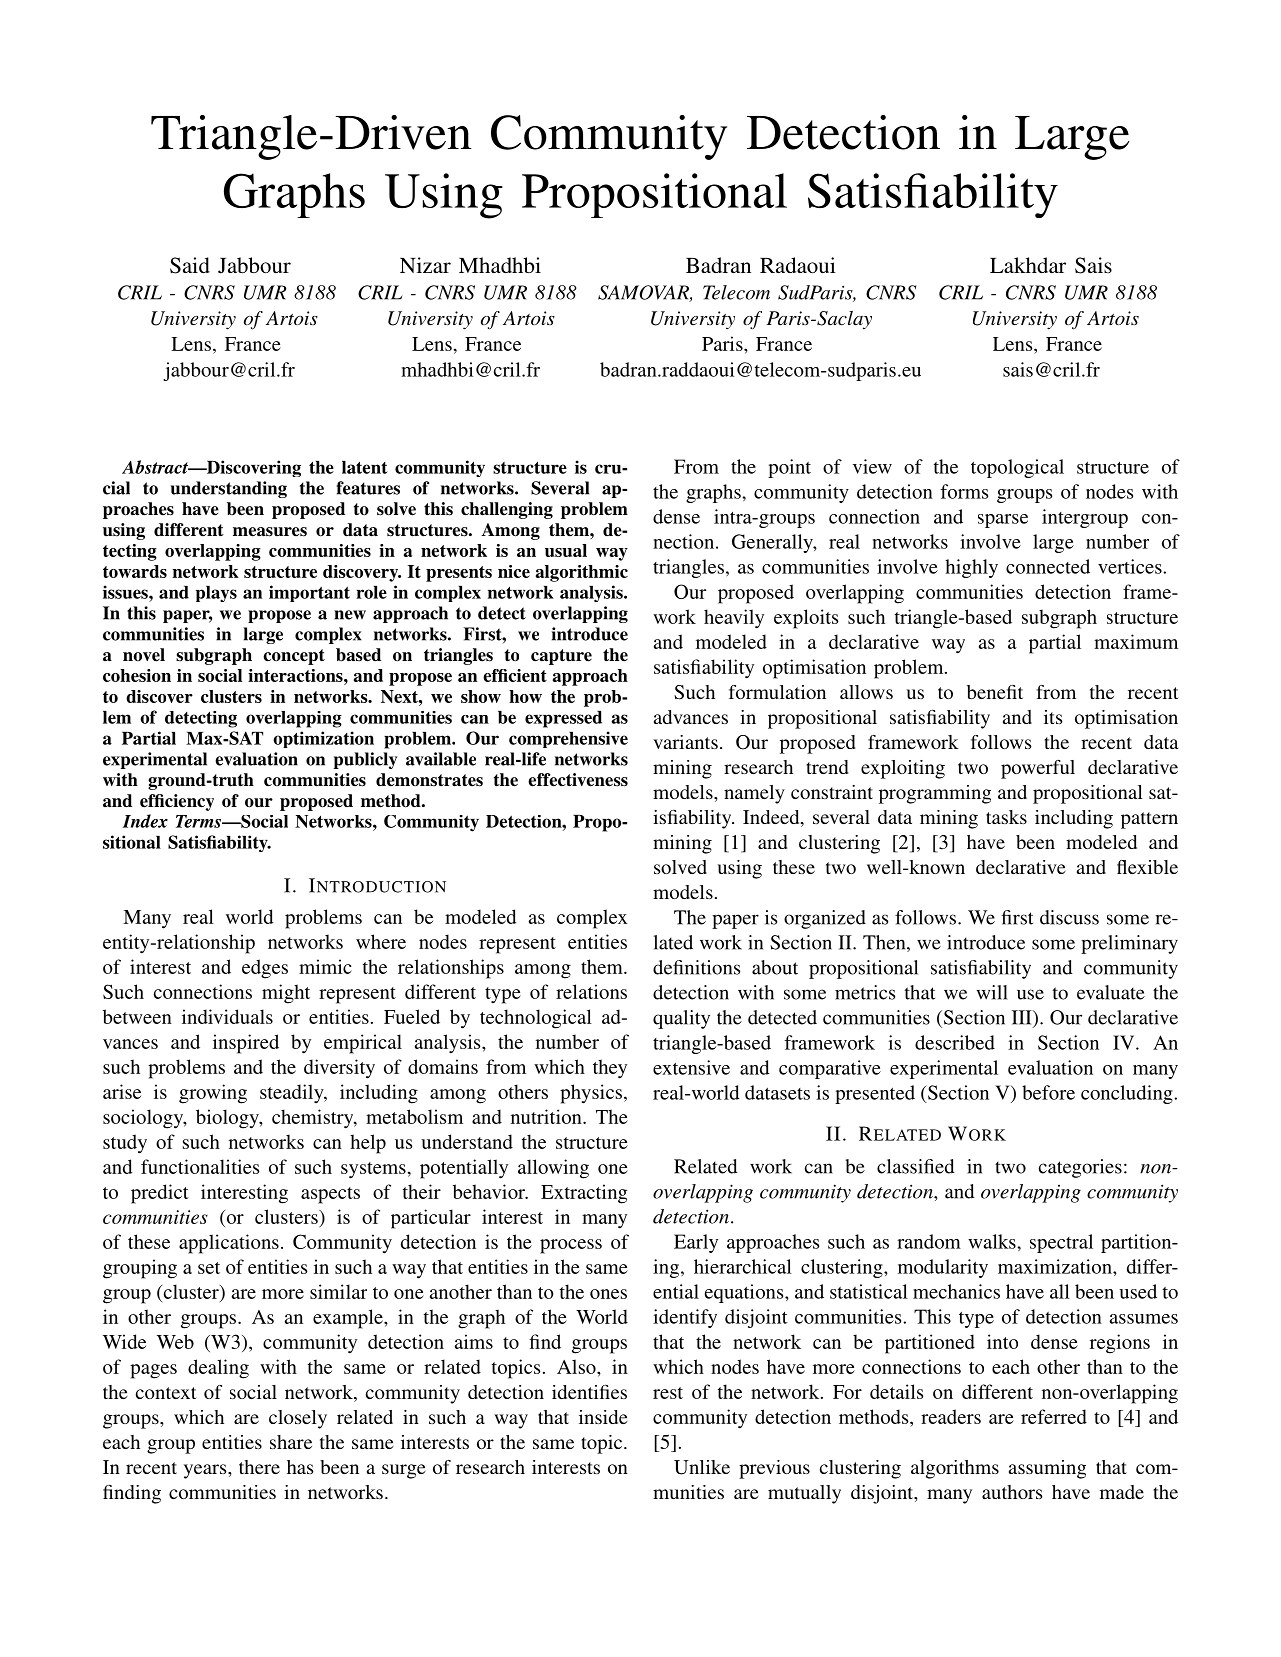 The image size is (1281, 1657). What do you see at coordinates (789, 468) in the screenshot?
I see `point` at bounding box center [789, 468].
